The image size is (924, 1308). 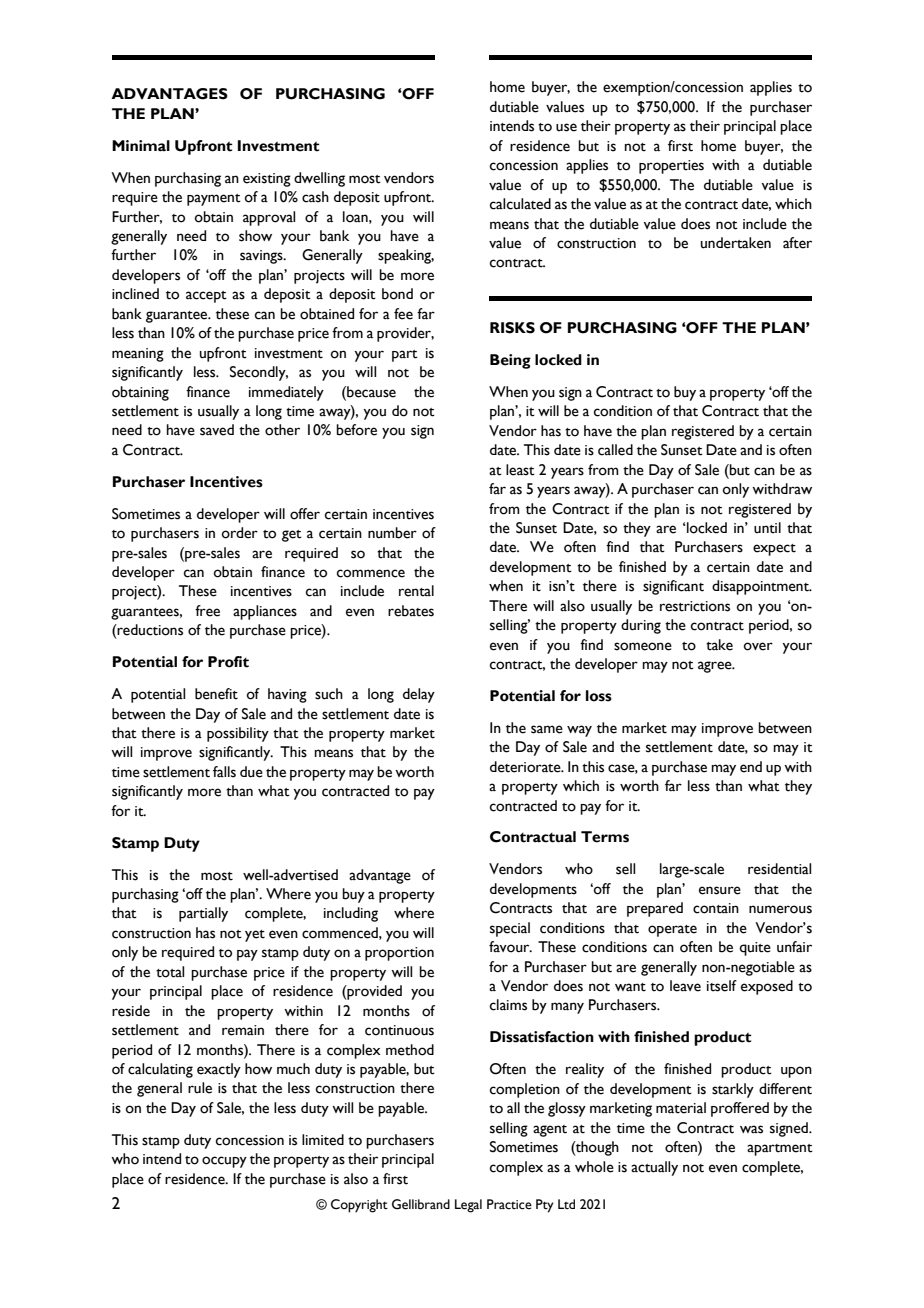 I want to click on payment, so click(x=214, y=200).
